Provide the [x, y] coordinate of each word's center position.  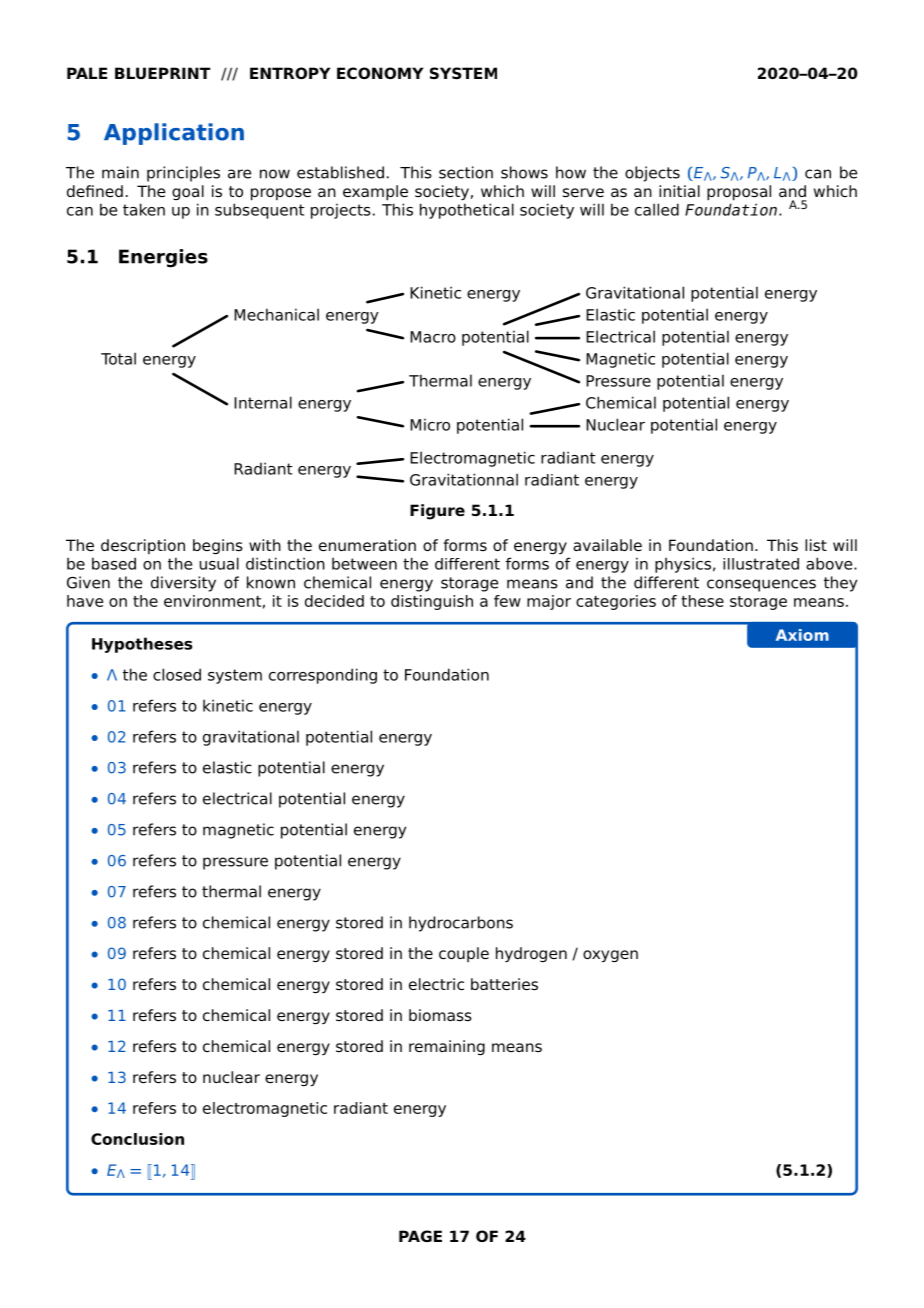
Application [174, 134]
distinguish [432, 602]
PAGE [420, 1236]
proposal [739, 193]
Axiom [802, 635]
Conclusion [137, 1139]
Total [118, 358]
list [816, 545]
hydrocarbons [461, 924]
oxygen [610, 956]
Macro [433, 337]
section [466, 172]
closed [177, 674]
